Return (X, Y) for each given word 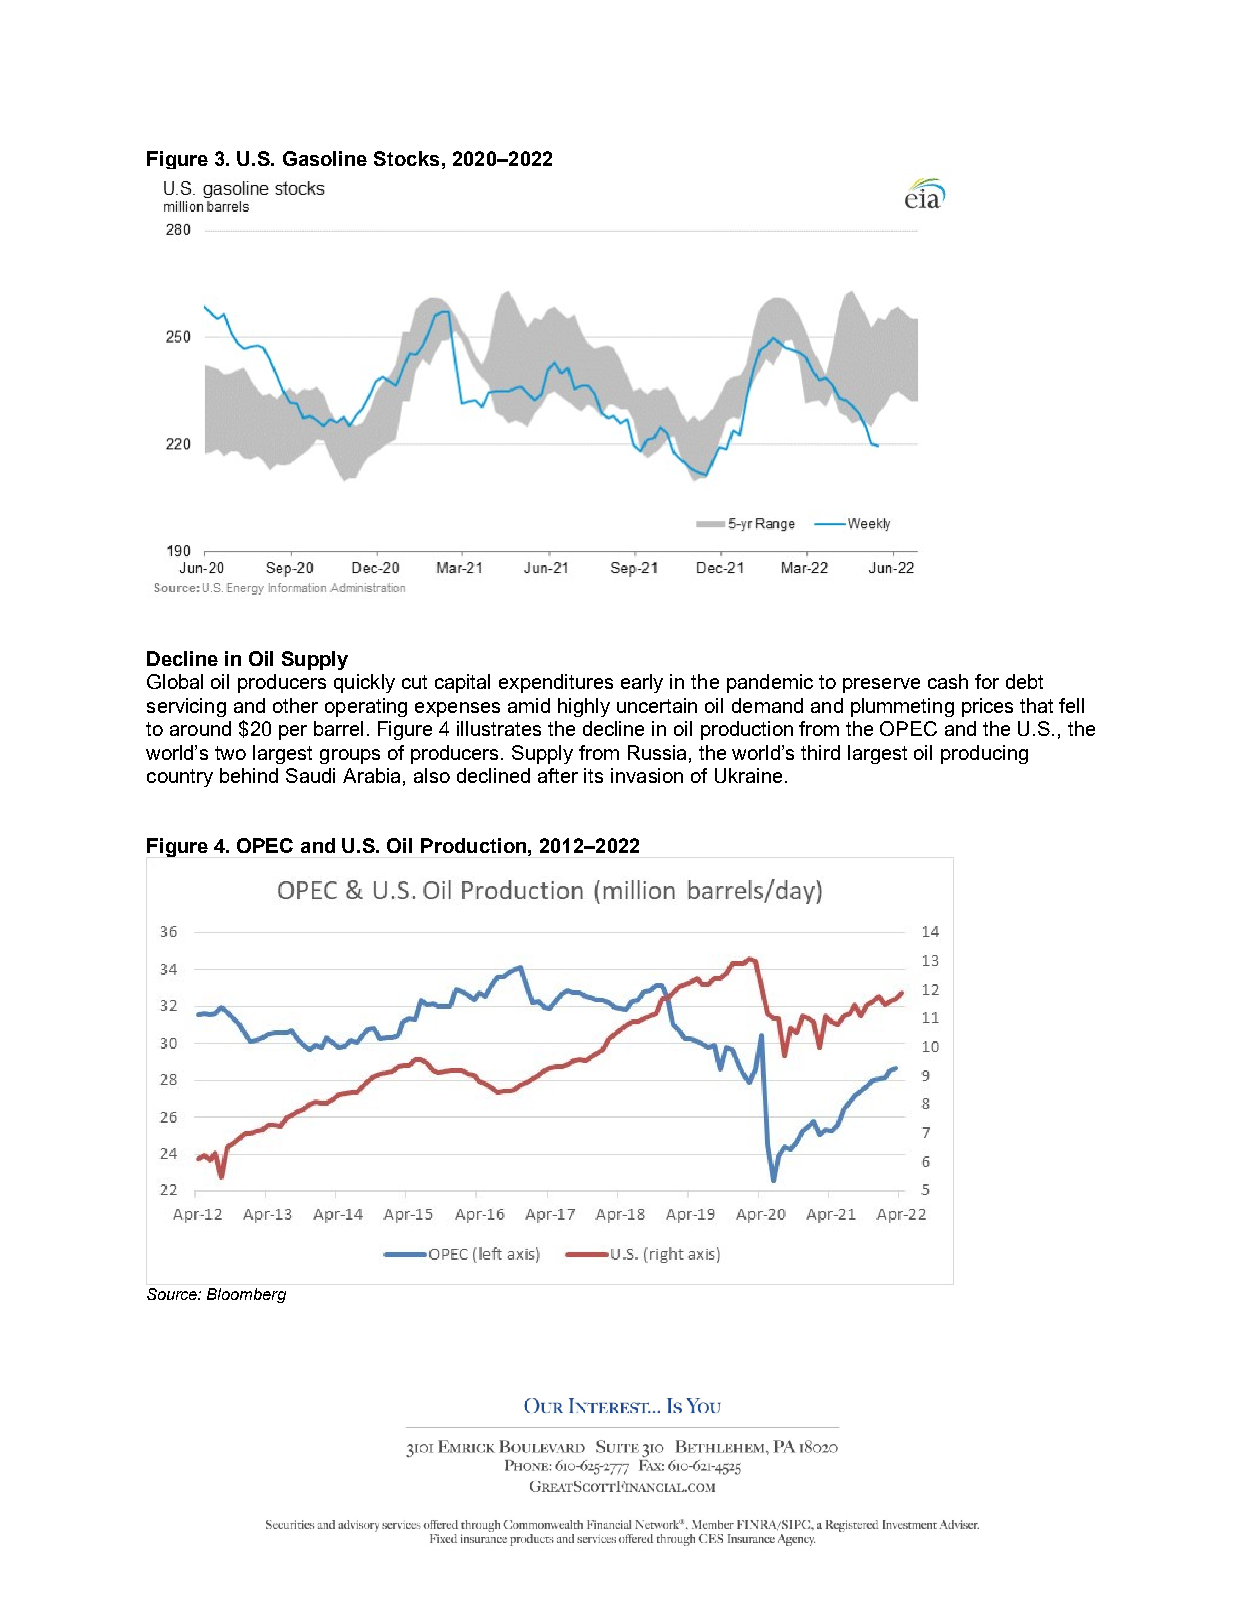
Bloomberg (246, 1295)
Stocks (406, 158)
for (987, 681)
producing (984, 754)
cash (948, 681)
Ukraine (748, 775)
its (593, 775)
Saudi (310, 775)
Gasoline (325, 158)
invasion (647, 775)
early (642, 683)
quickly (364, 683)
